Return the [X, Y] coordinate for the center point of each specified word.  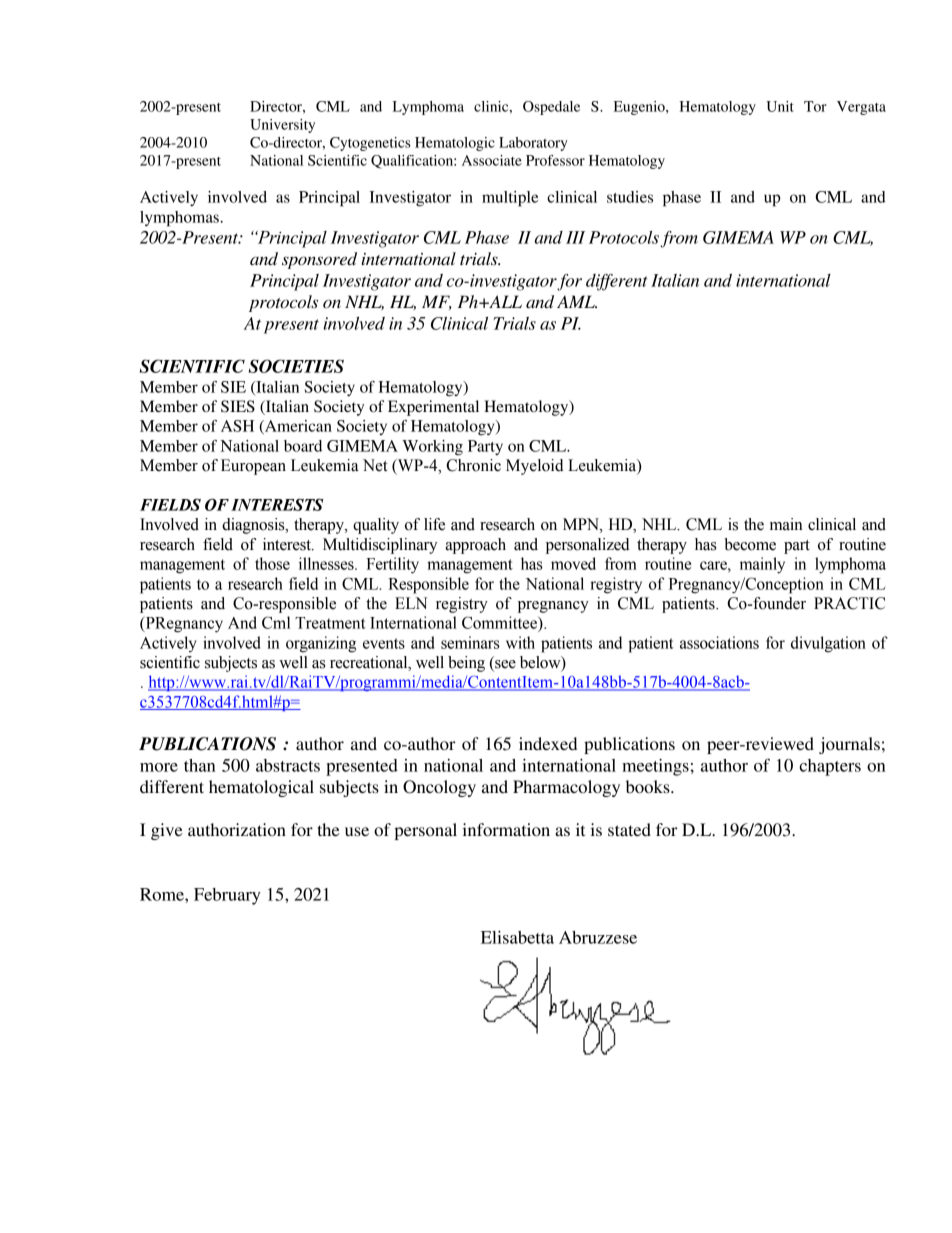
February [227, 896]
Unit [780, 106]
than [200, 765]
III [575, 237]
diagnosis [254, 526]
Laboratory [533, 144]
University [282, 126]
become [750, 544]
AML [577, 301]
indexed [548, 743]
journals [849, 745]
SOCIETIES [296, 366]
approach [475, 546]
